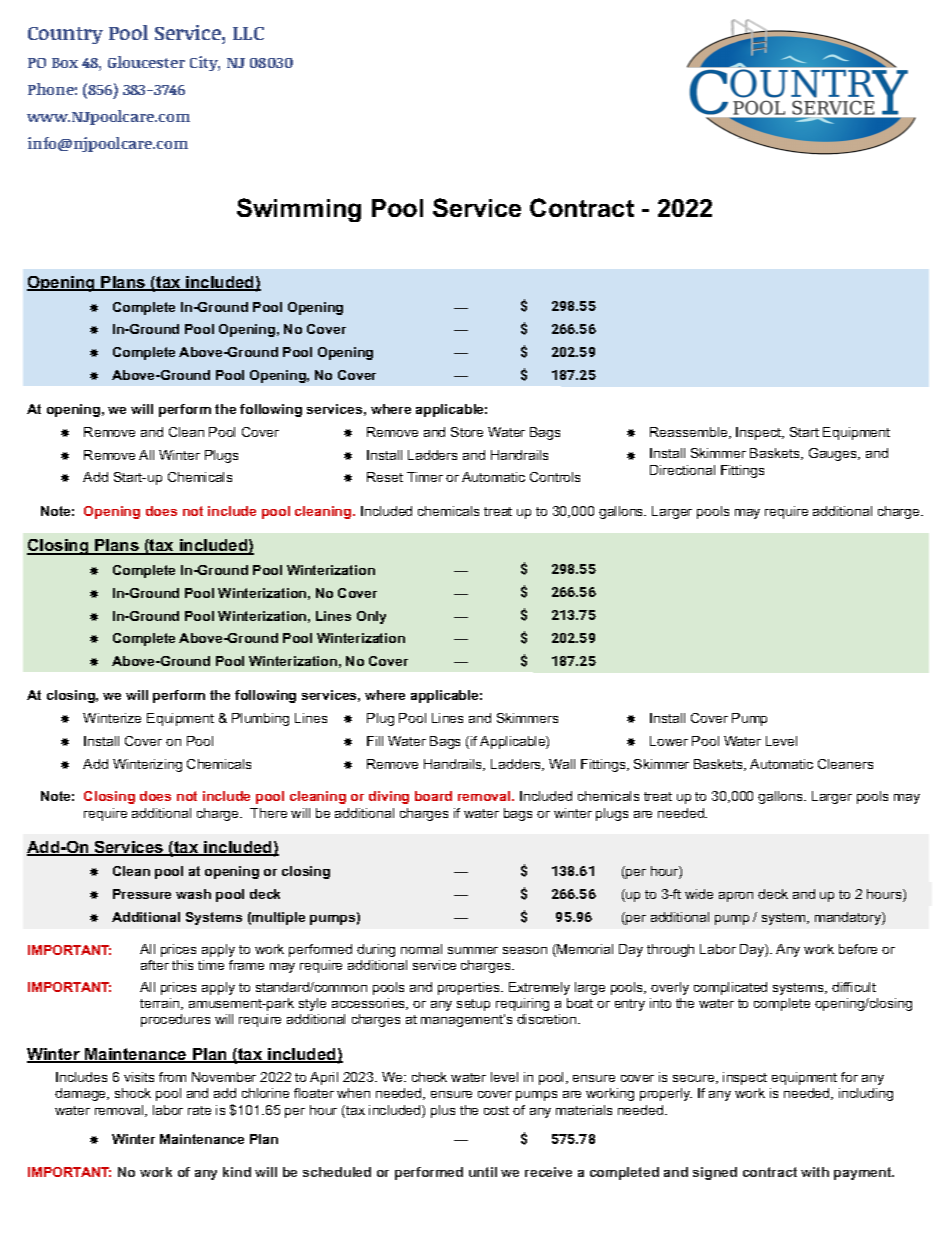 The width and height of the document is (952, 1233). Describe the element at coordinates (268, 813) in the document. I see `There` at that location.
